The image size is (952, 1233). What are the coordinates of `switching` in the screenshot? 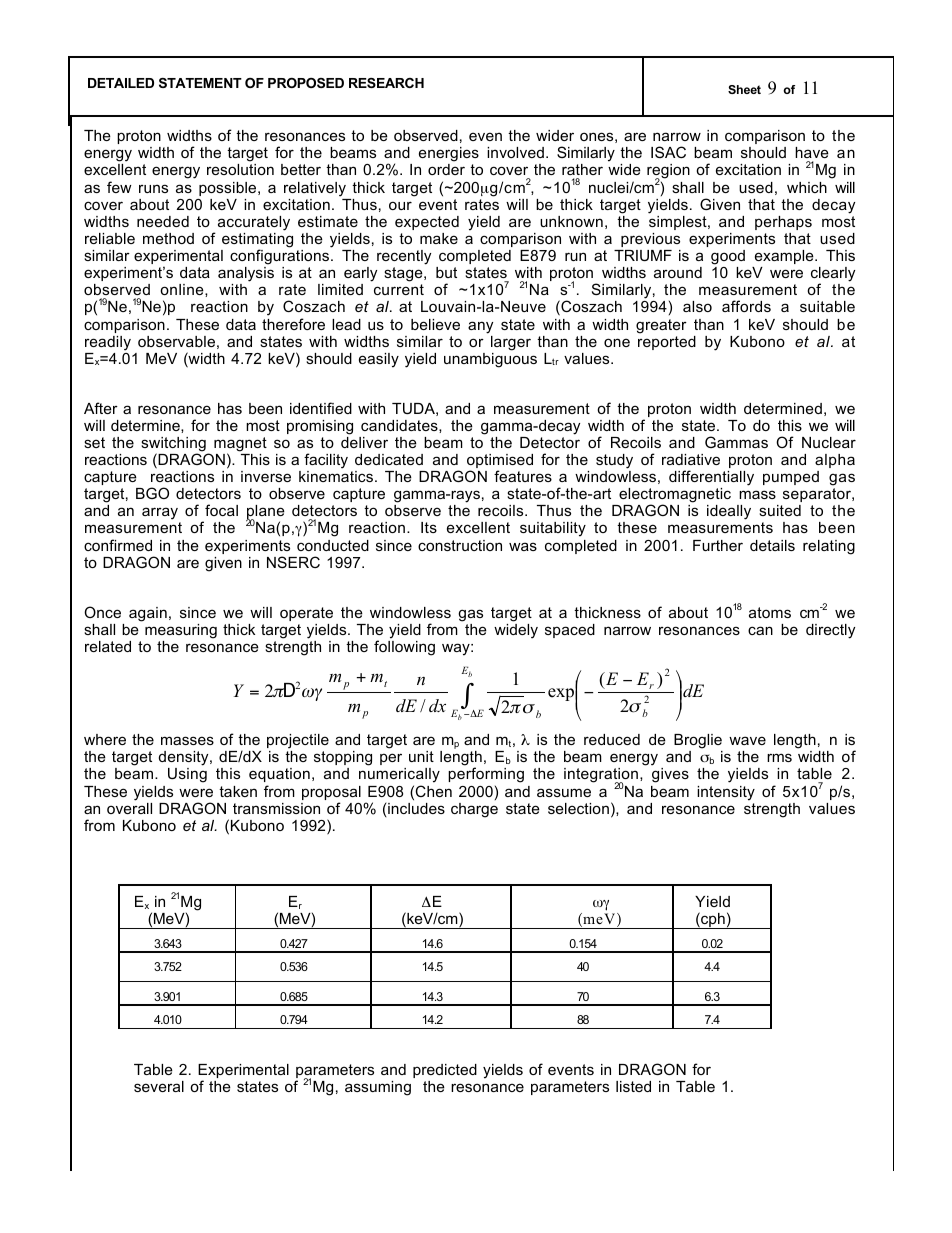 It's located at (174, 445).
